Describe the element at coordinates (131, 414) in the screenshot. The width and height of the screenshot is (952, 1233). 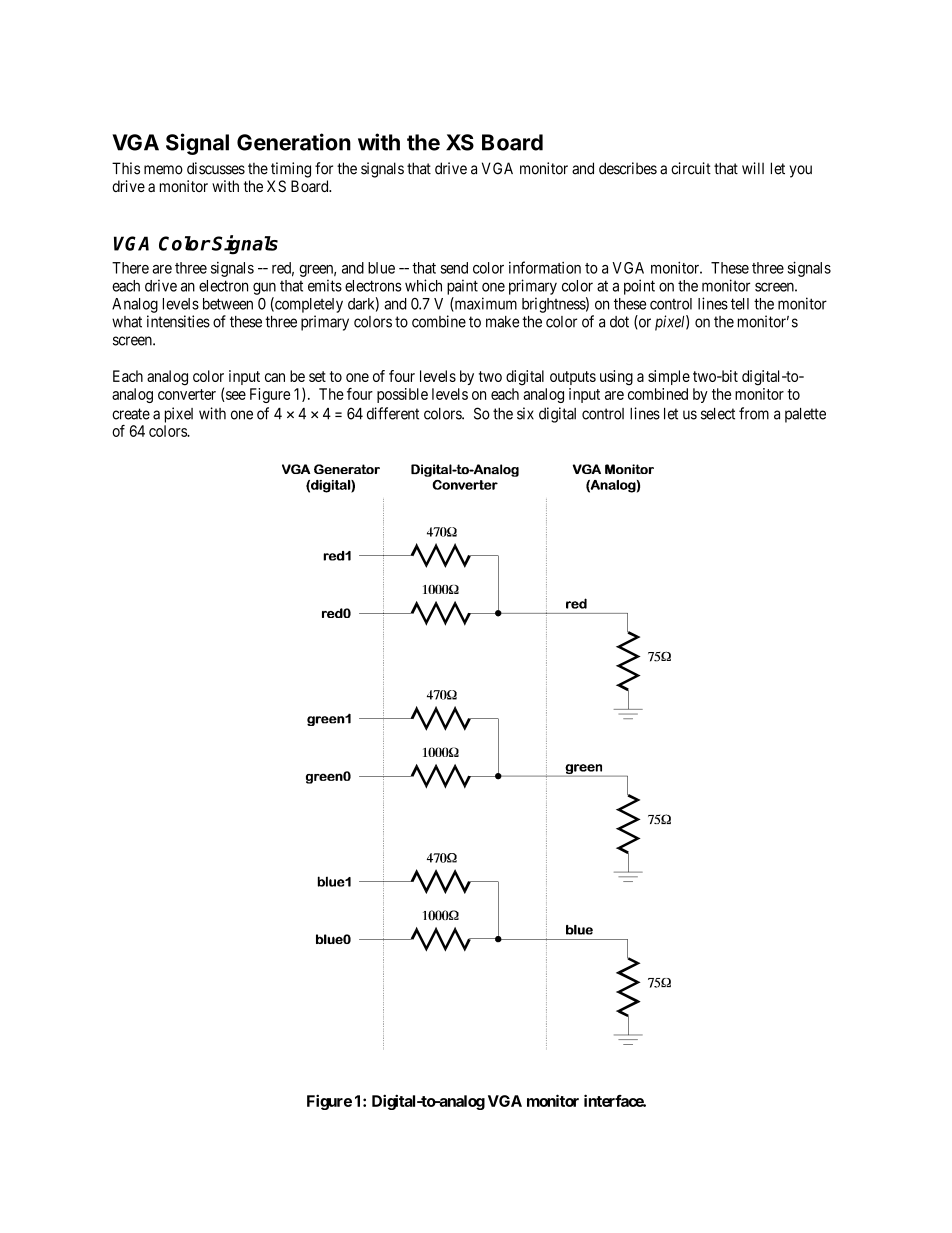
I see `create` at that location.
